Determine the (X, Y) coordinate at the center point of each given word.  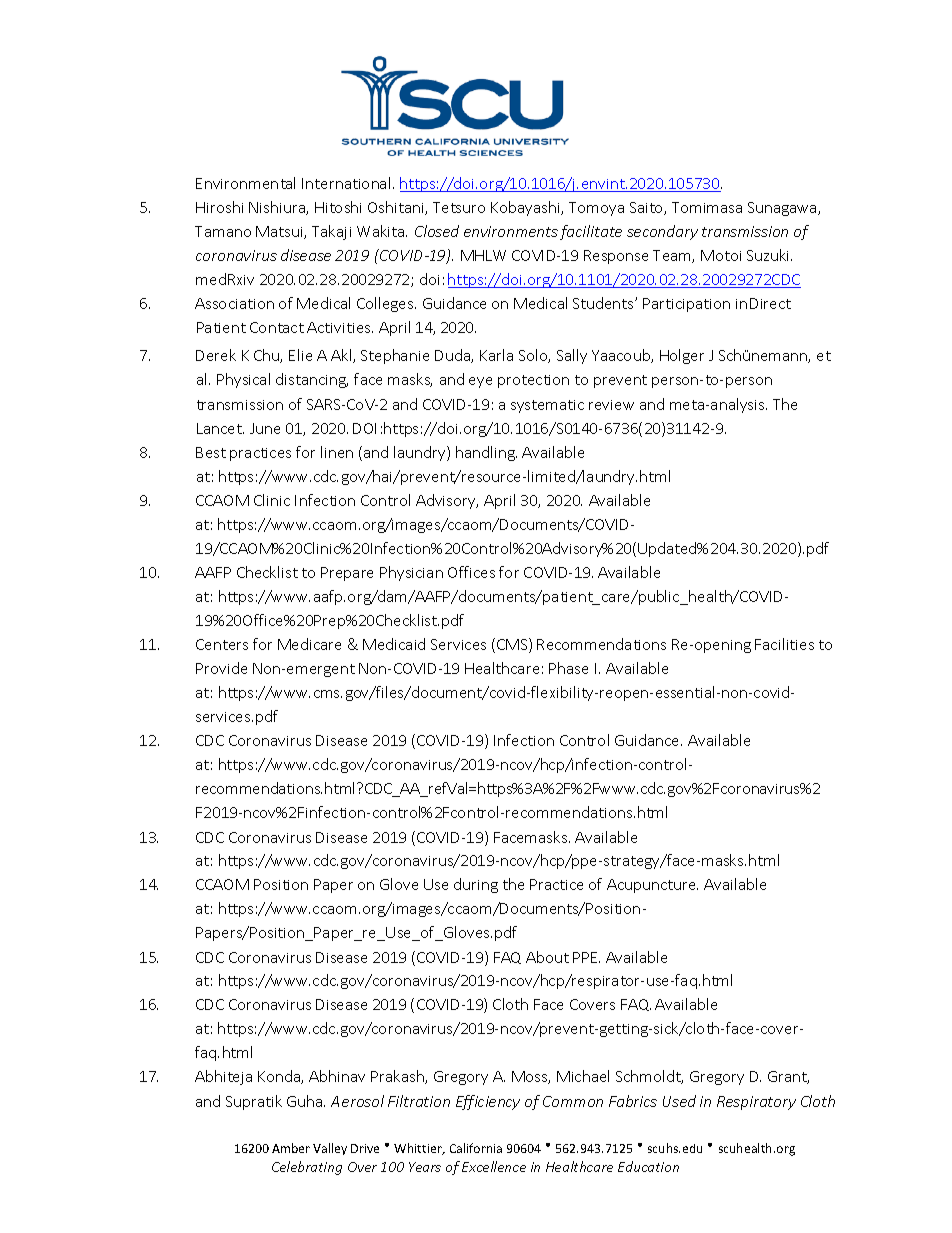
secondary (662, 232)
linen (337, 452)
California (476, 1148)
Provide (221, 668)
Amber (291, 1148)
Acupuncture (652, 886)
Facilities (784, 644)
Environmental (245, 183)
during (476, 885)
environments (511, 231)
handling (486, 453)
